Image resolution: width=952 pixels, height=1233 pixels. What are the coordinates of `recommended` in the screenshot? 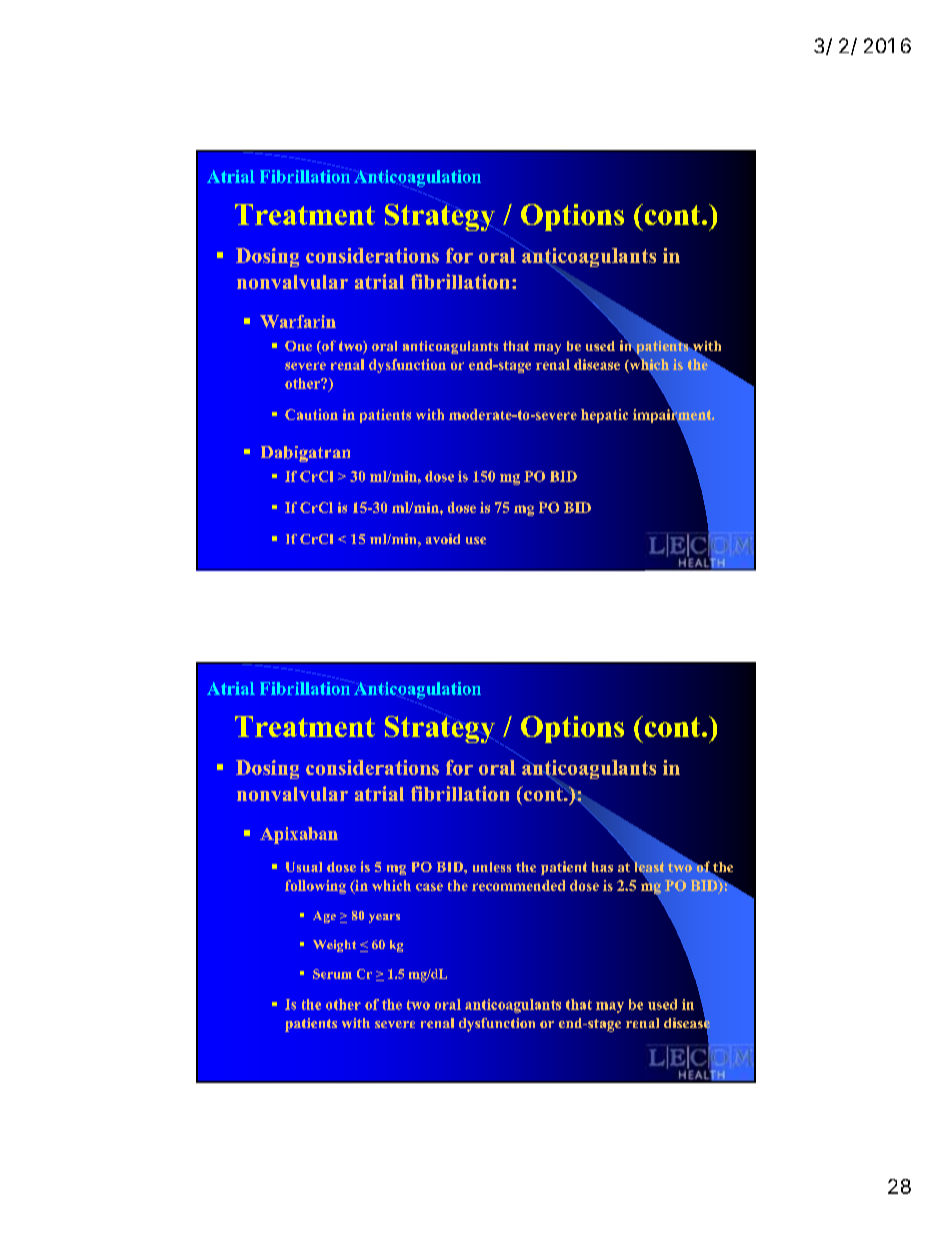 It's located at (518, 885).
